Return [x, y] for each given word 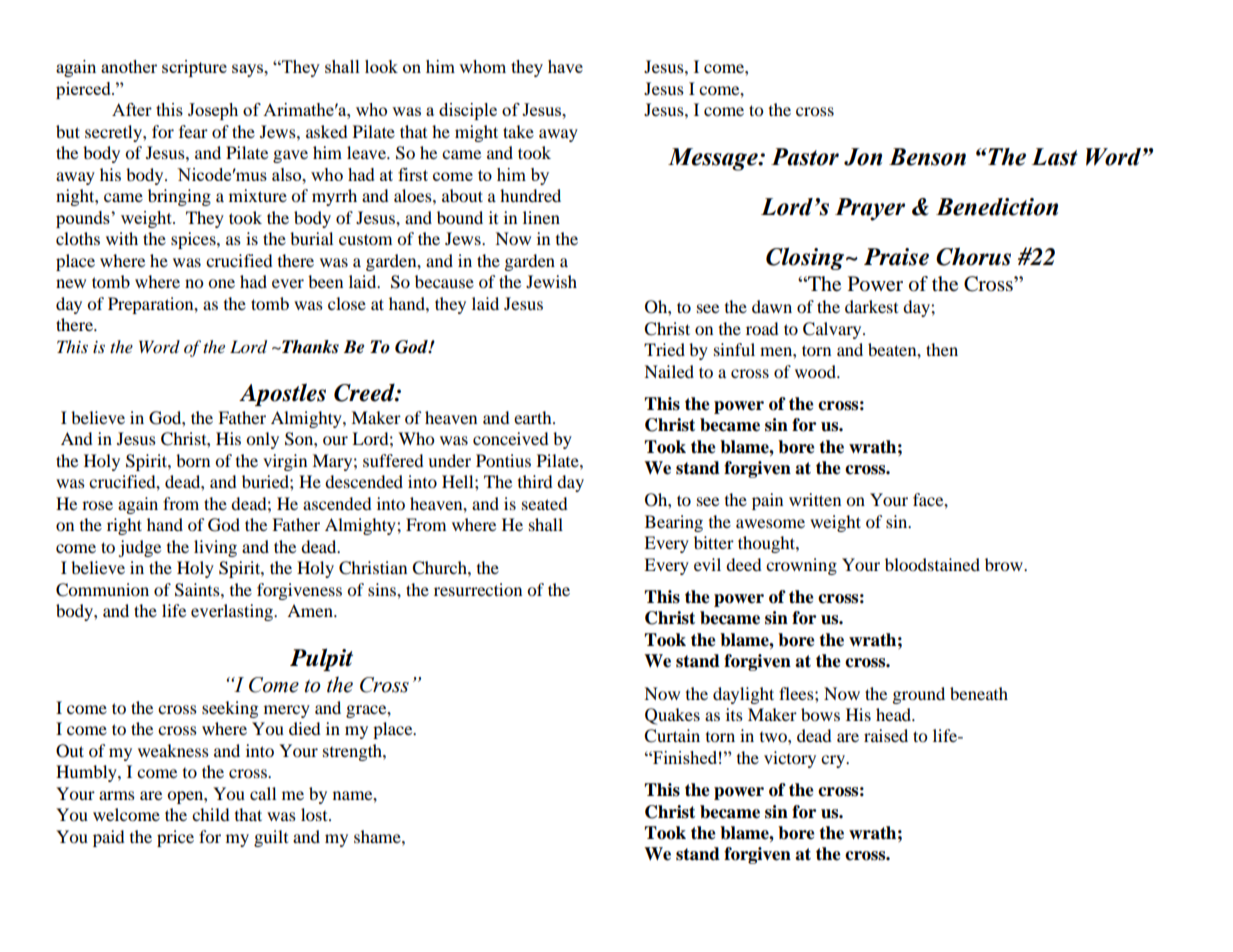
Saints [198, 590]
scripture [194, 68]
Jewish [551, 281]
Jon [863, 157]
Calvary [833, 330]
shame [378, 836]
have [565, 66]
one [221, 283]
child [211, 814]
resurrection [478, 589]
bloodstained [932, 564]
